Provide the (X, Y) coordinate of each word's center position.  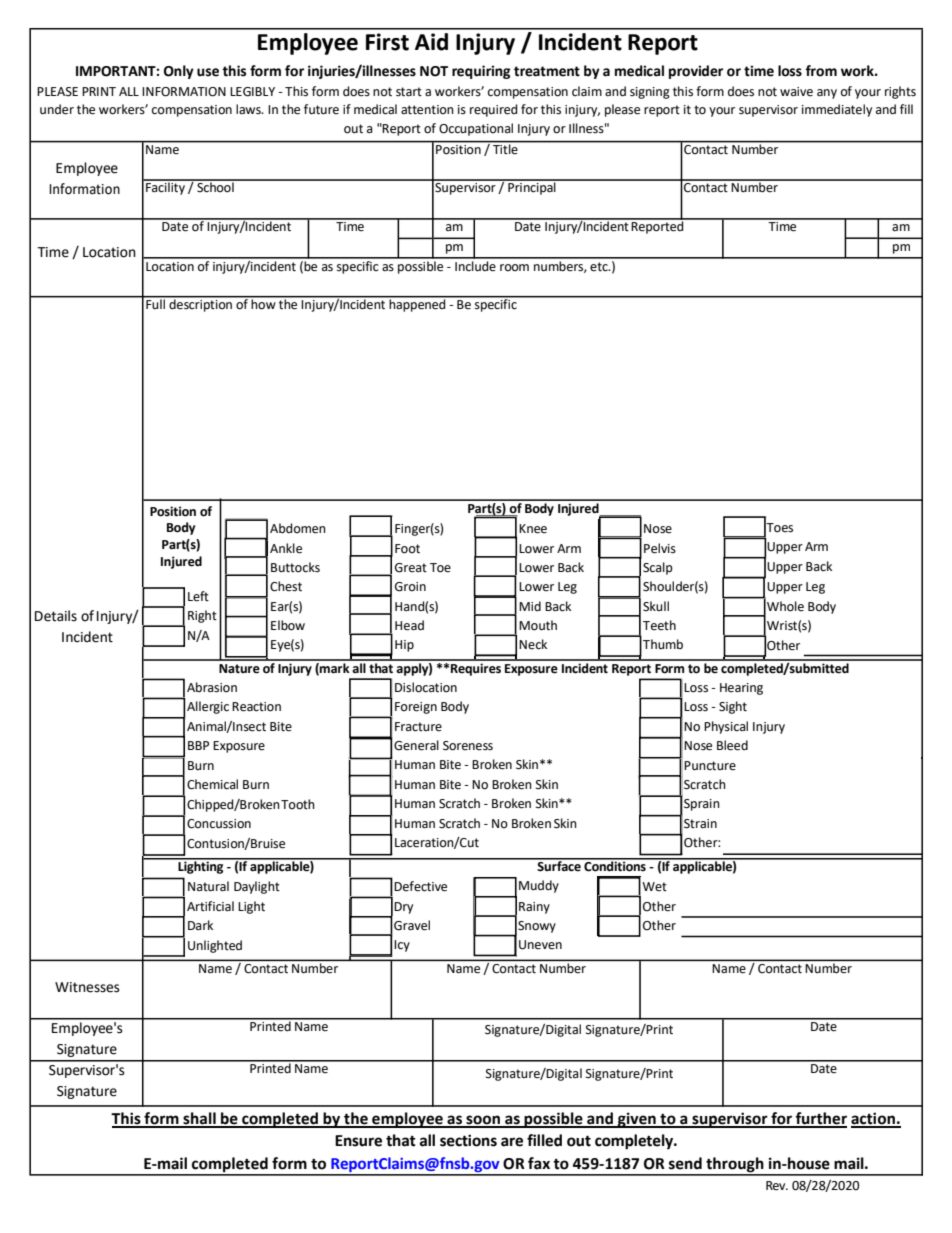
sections (468, 1140)
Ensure (358, 1141)
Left (198, 596)
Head (409, 625)
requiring (481, 72)
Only (179, 72)
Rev (777, 1186)
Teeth (659, 625)
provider (696, 72)
